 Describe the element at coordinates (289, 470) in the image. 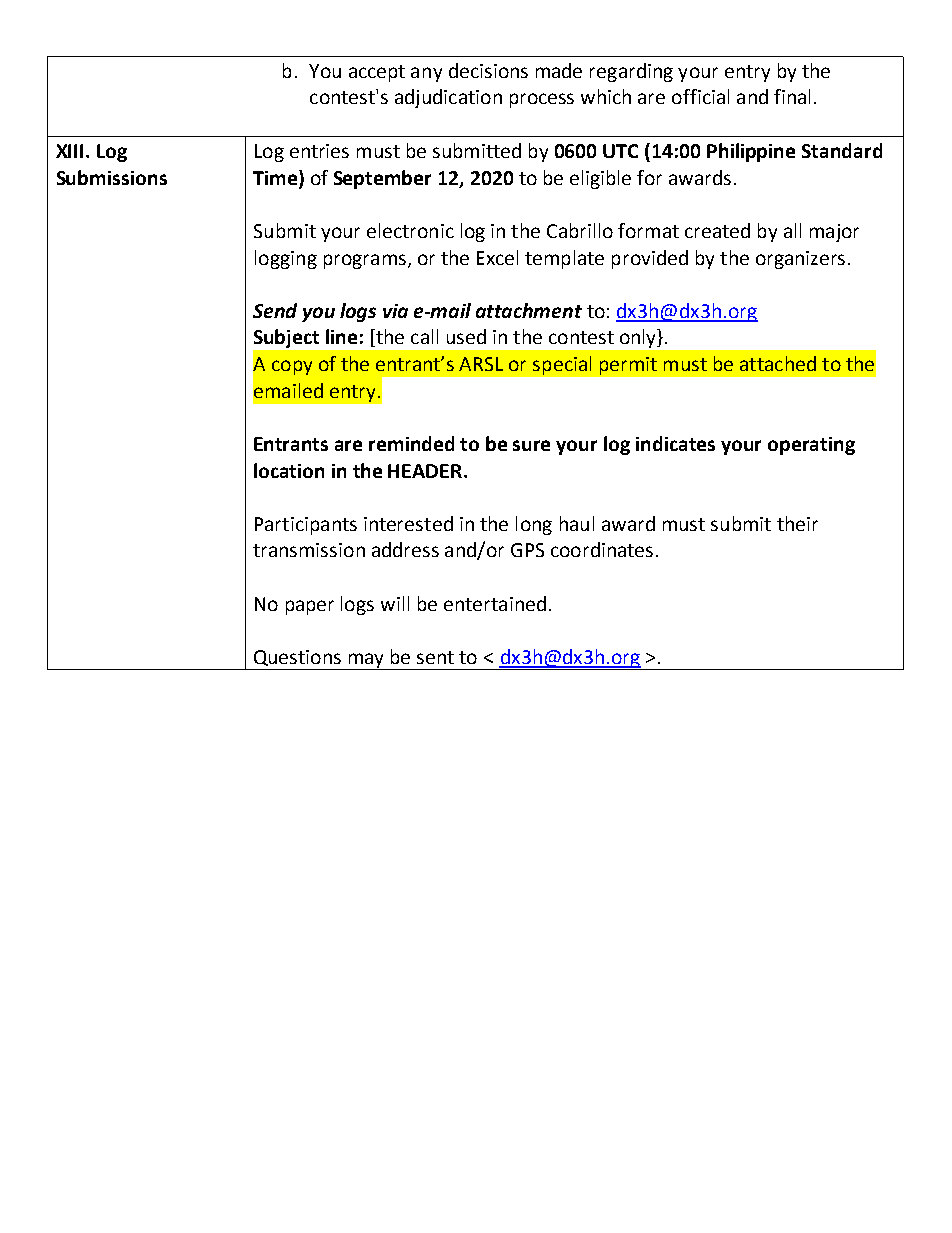

I see `location` at that location.
